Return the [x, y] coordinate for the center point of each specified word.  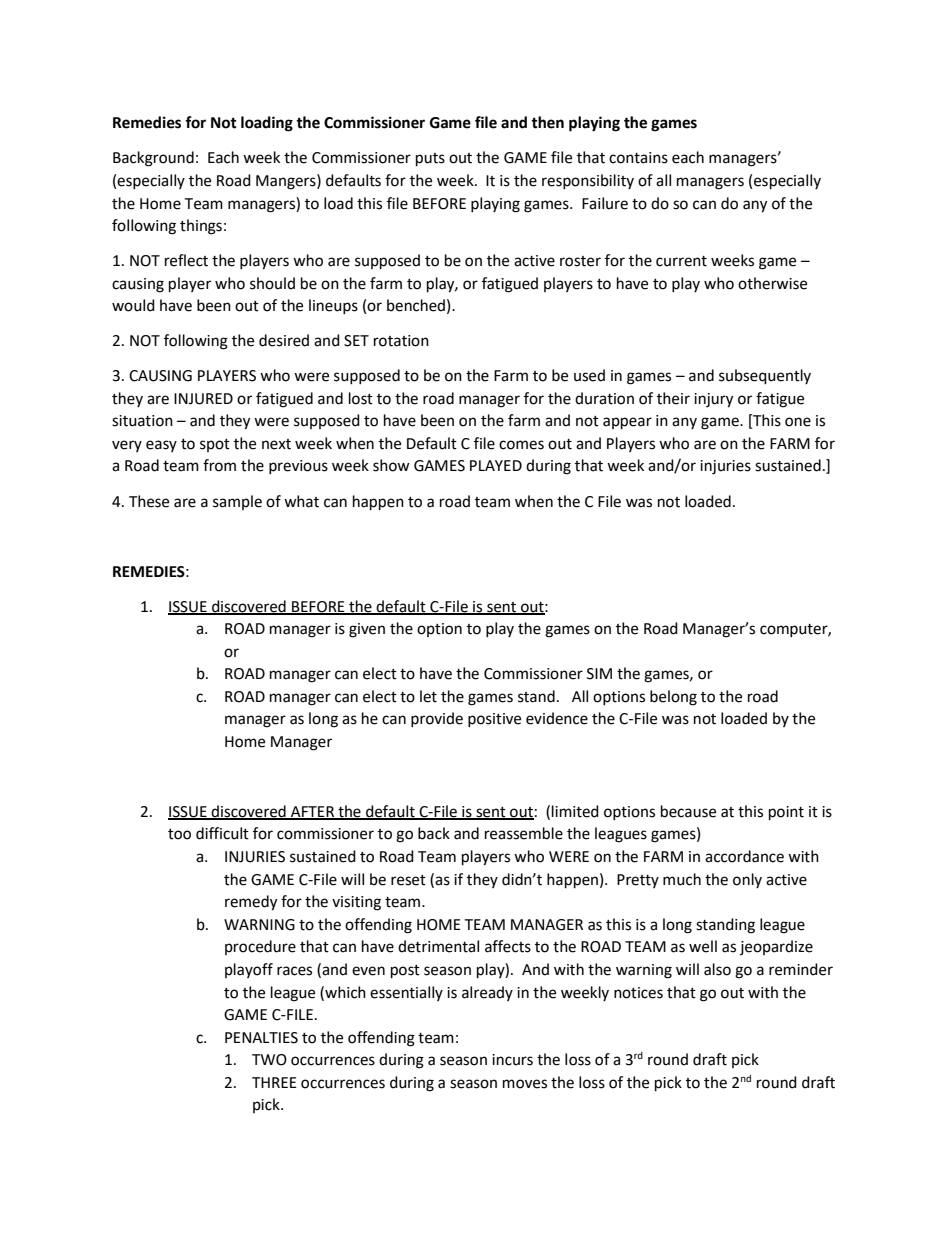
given [367, 630]
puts [430, 160]
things [201, 227]
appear [627, 423]
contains [638, 158]
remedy [251, 903]
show [391, 465]
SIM [599, 674]
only [747, 880]
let [428, 696]
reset [408, 880]
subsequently [765, 377]
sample [237, 502]
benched [416, 305]
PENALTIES [261, 1038]
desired [284, 340]
